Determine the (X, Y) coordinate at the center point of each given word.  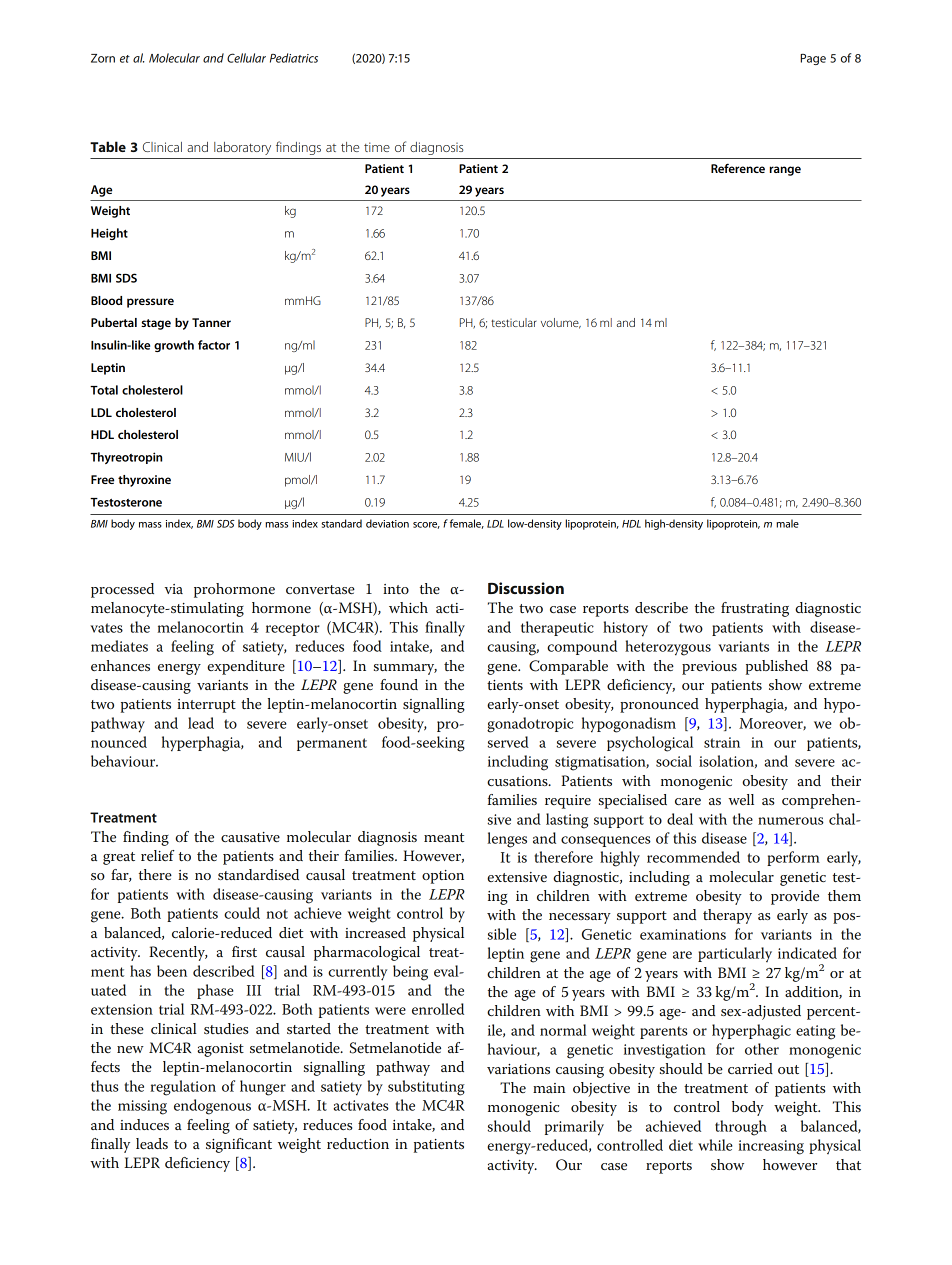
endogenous (212, 1107)
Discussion (526, 588)
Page (813, 59)
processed (122, 590)
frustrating (755, 609)
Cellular (246, 58)
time (377, 147)
